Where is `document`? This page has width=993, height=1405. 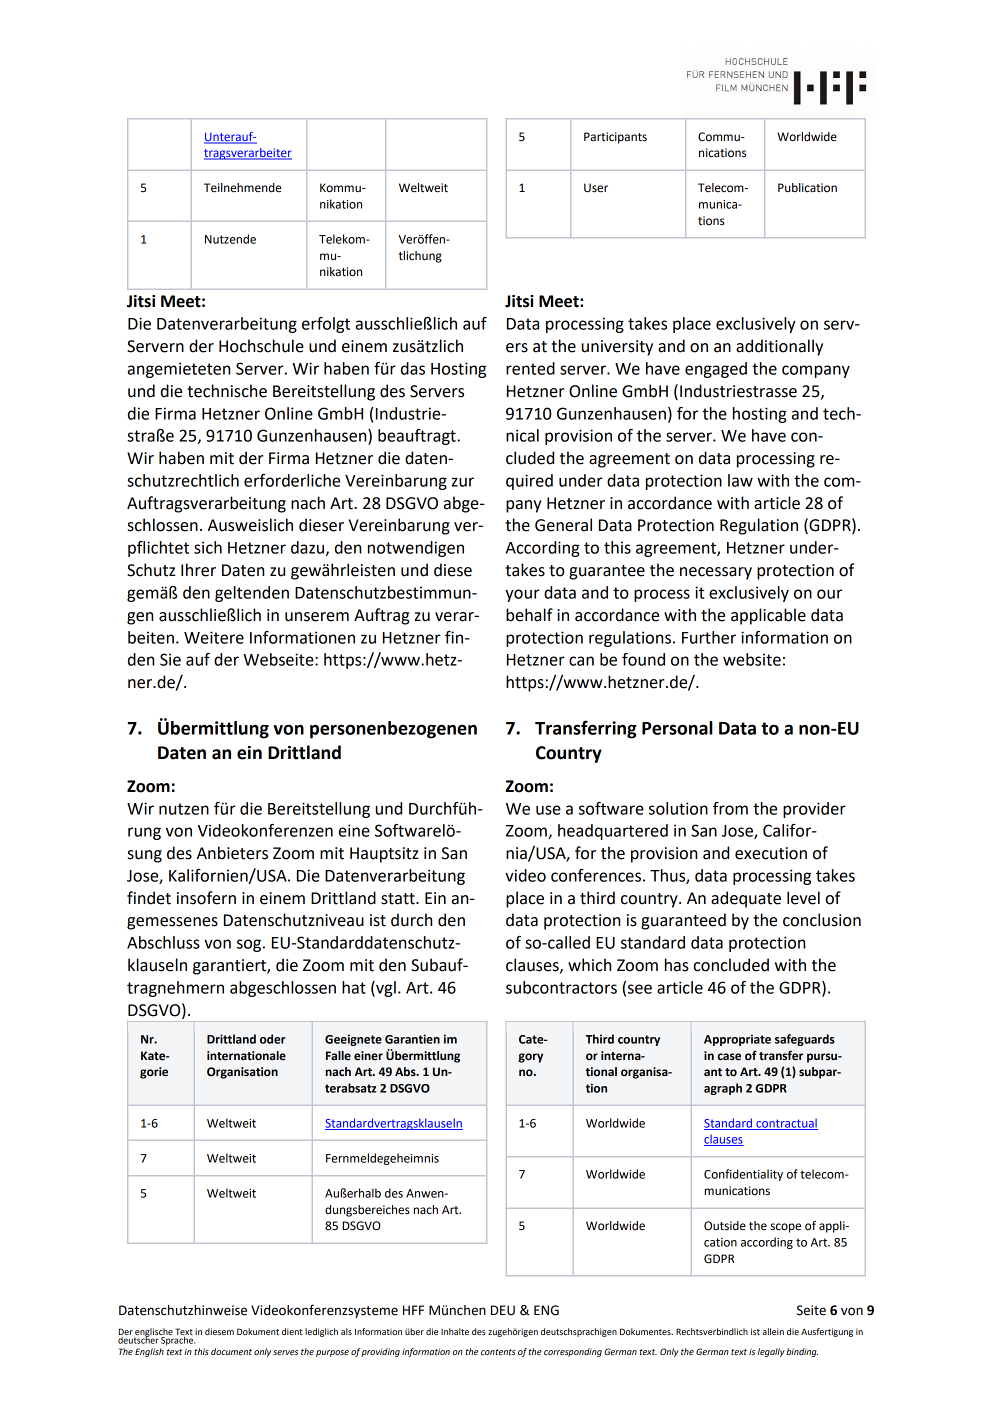
document is located at coordinates (231, 1351).
